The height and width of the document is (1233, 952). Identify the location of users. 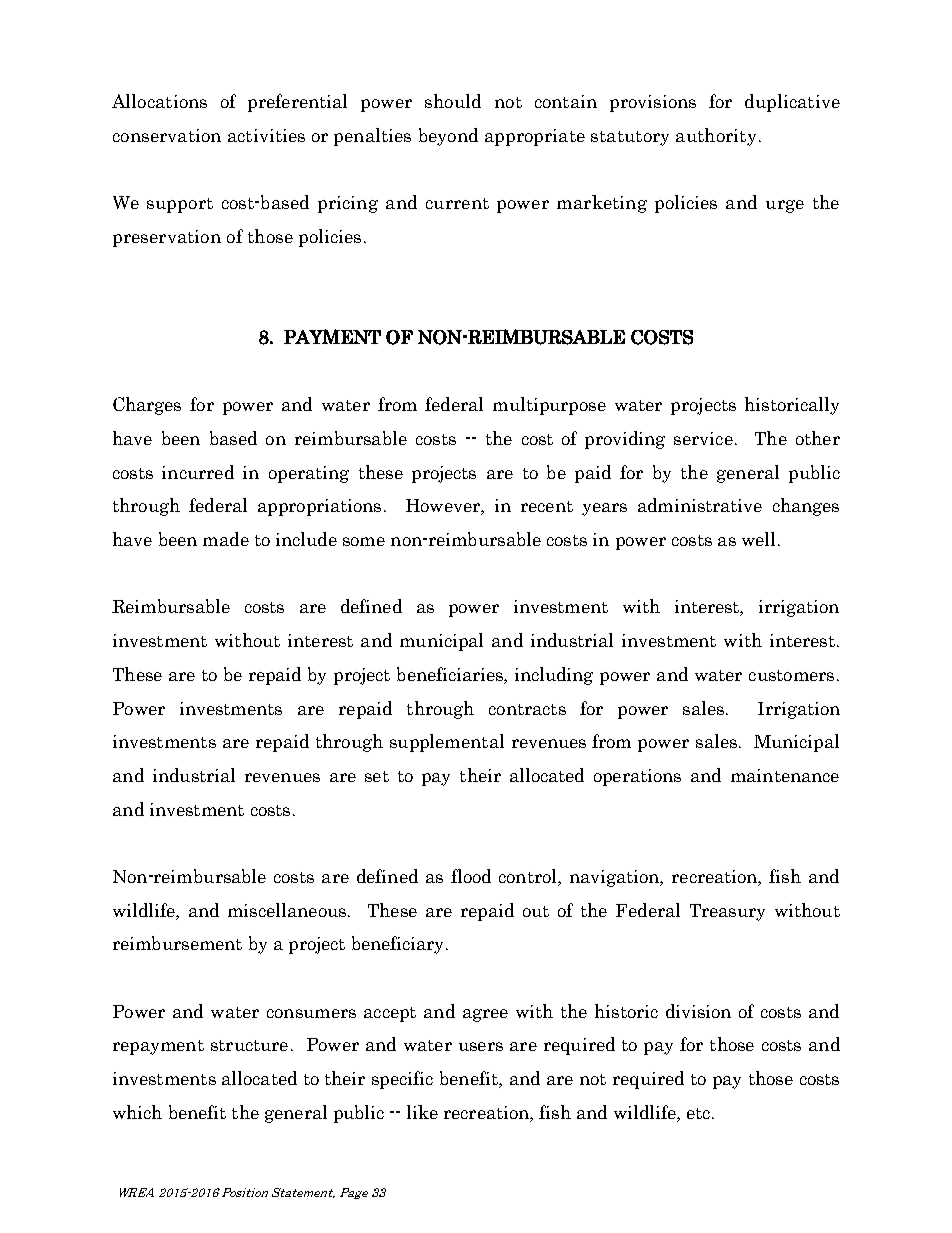
(481, 1046).
